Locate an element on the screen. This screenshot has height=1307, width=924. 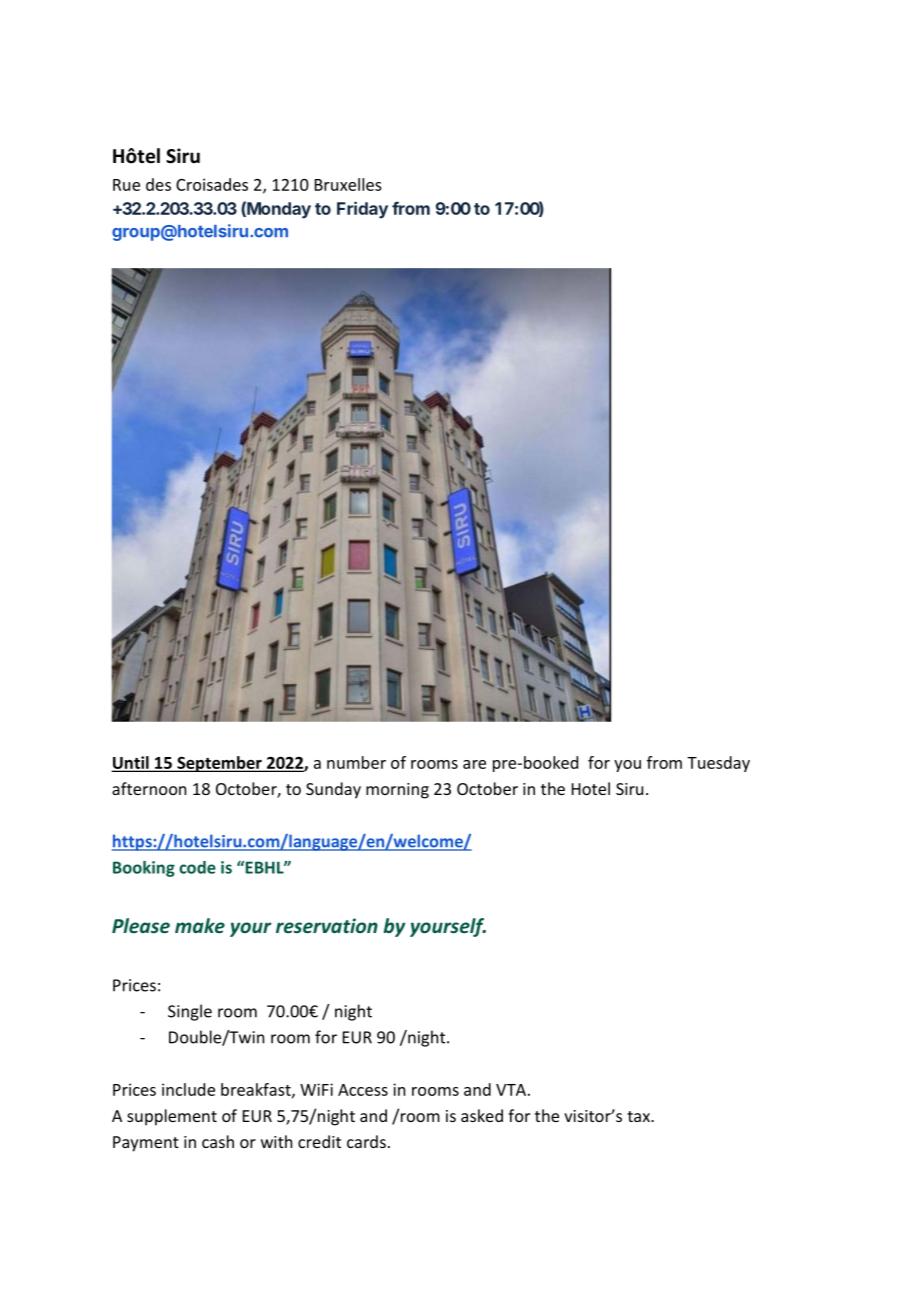
morning is located at coordinates (397, 791).
